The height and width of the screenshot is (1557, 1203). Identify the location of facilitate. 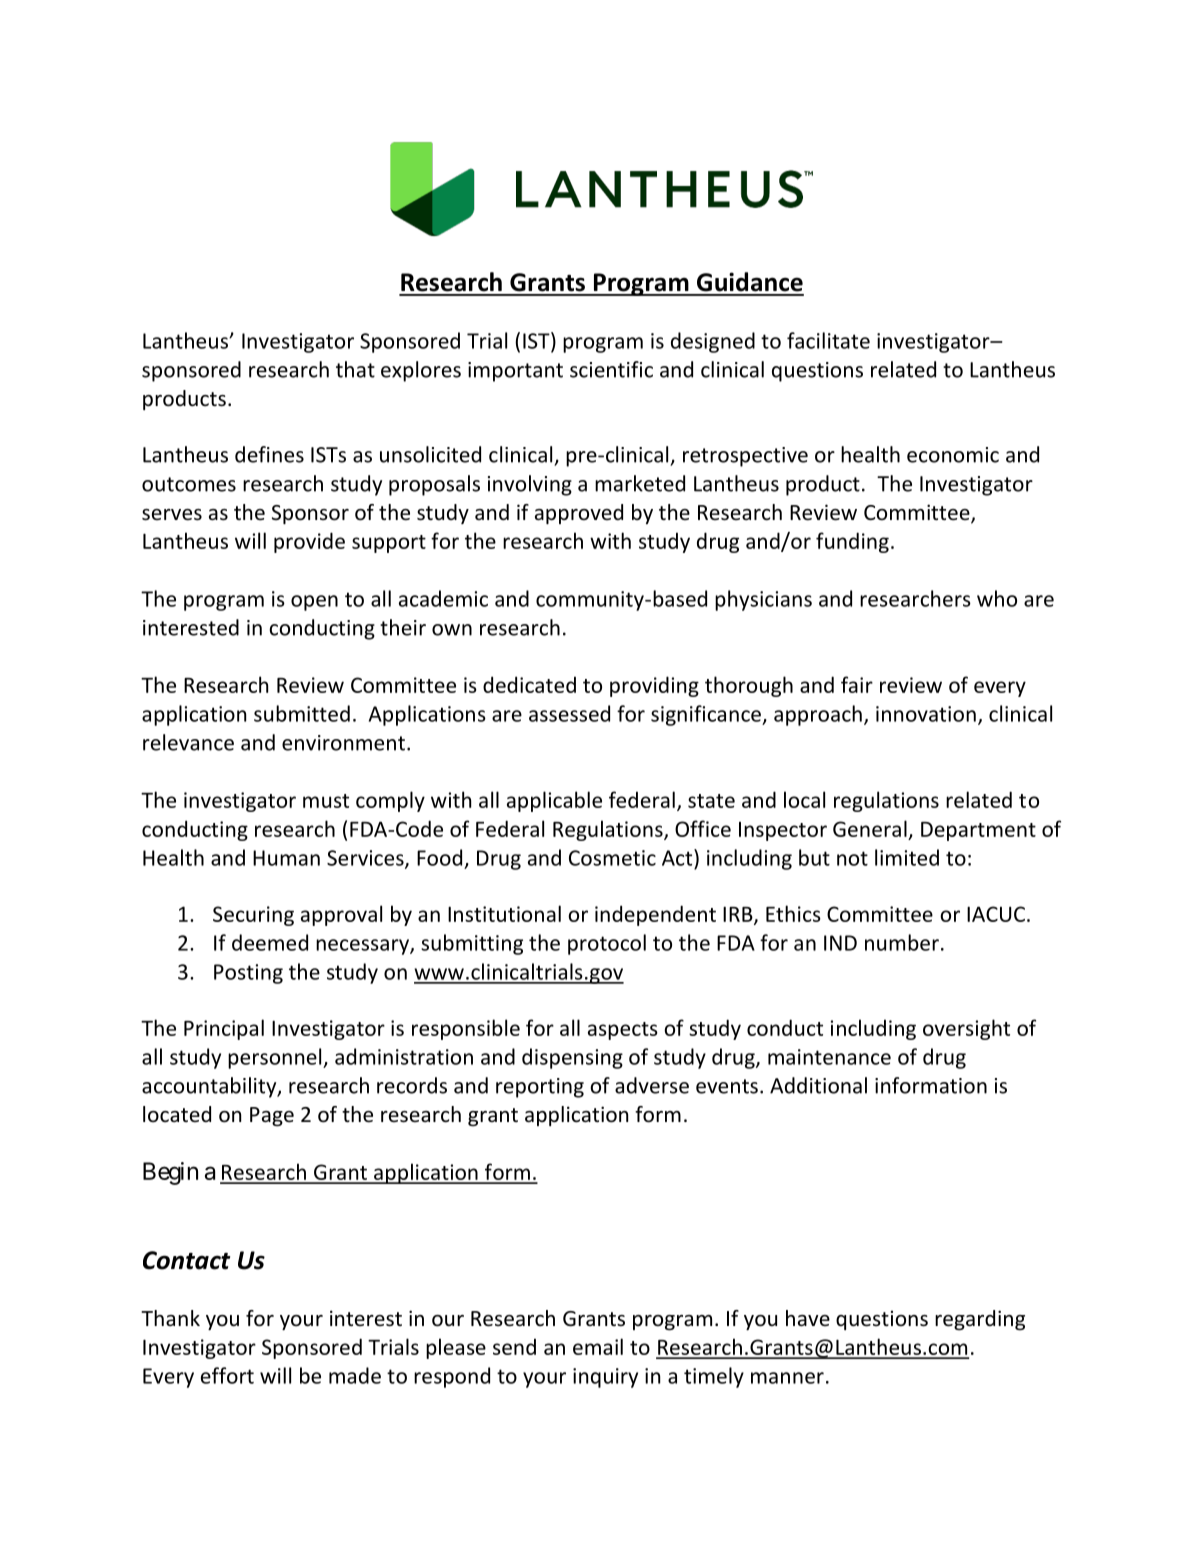
(828, 340).
